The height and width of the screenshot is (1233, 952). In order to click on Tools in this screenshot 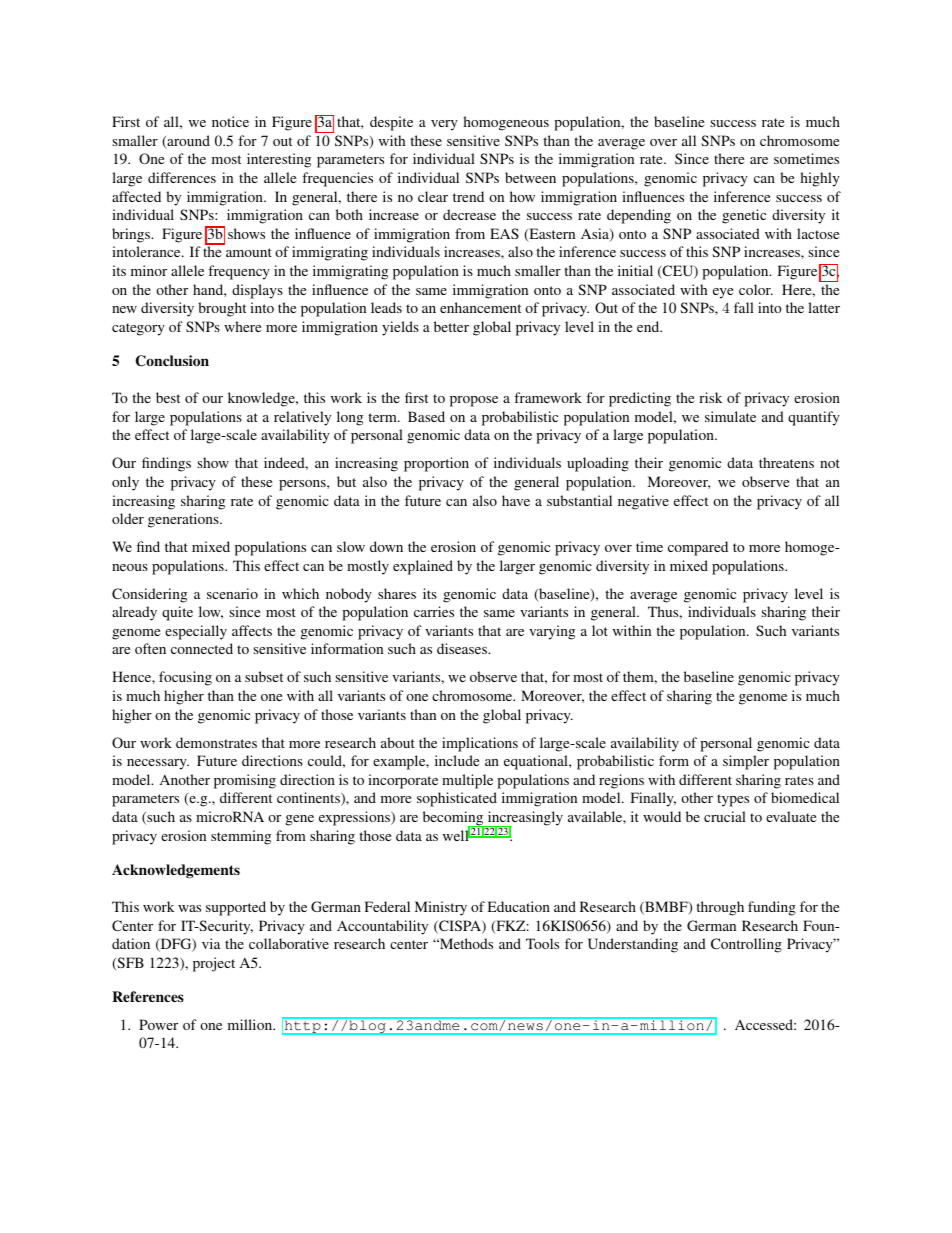, I will do `click(542, 943)`.
